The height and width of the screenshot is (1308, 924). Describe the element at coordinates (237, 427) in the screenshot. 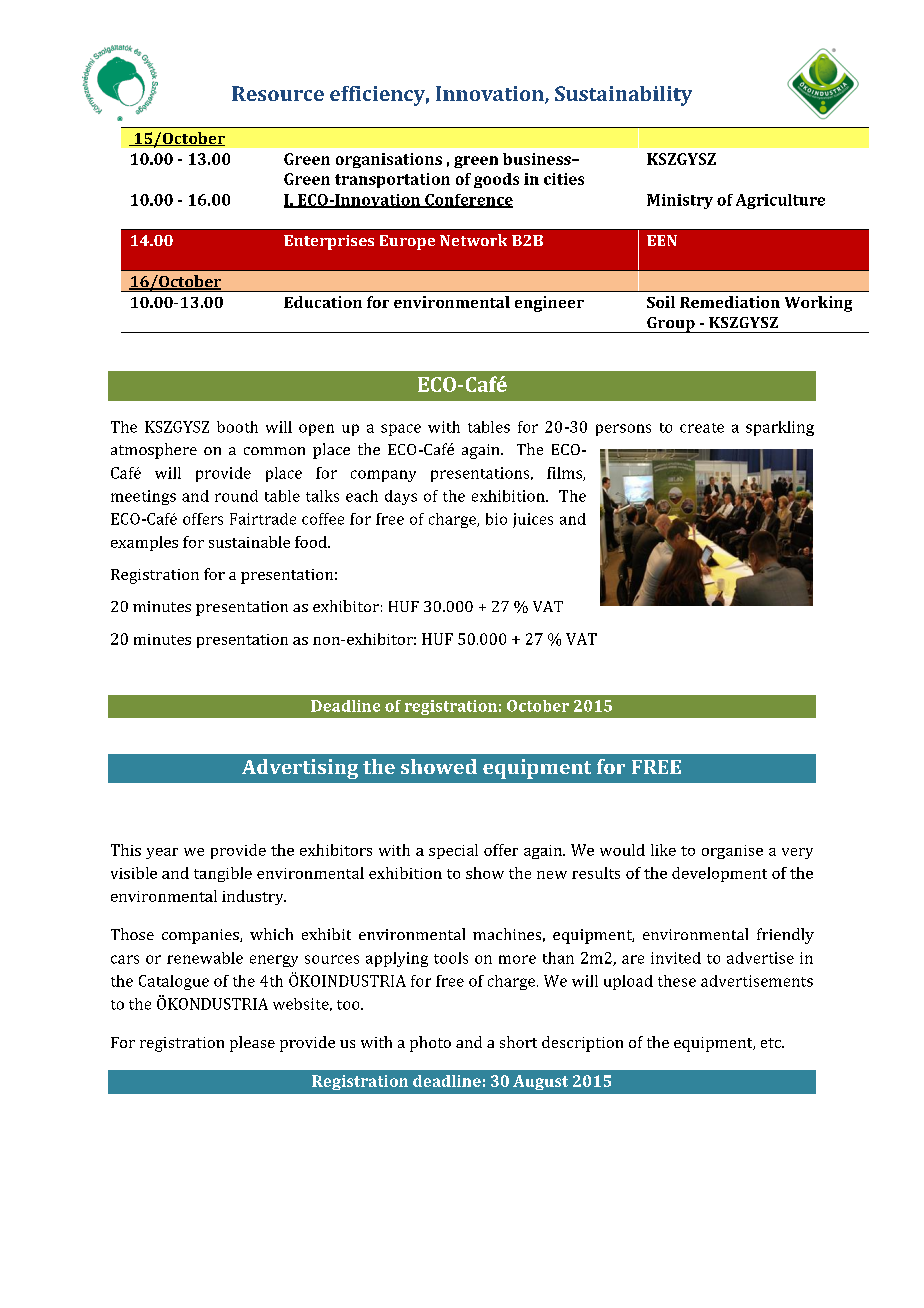

I see `booth` at that location.
